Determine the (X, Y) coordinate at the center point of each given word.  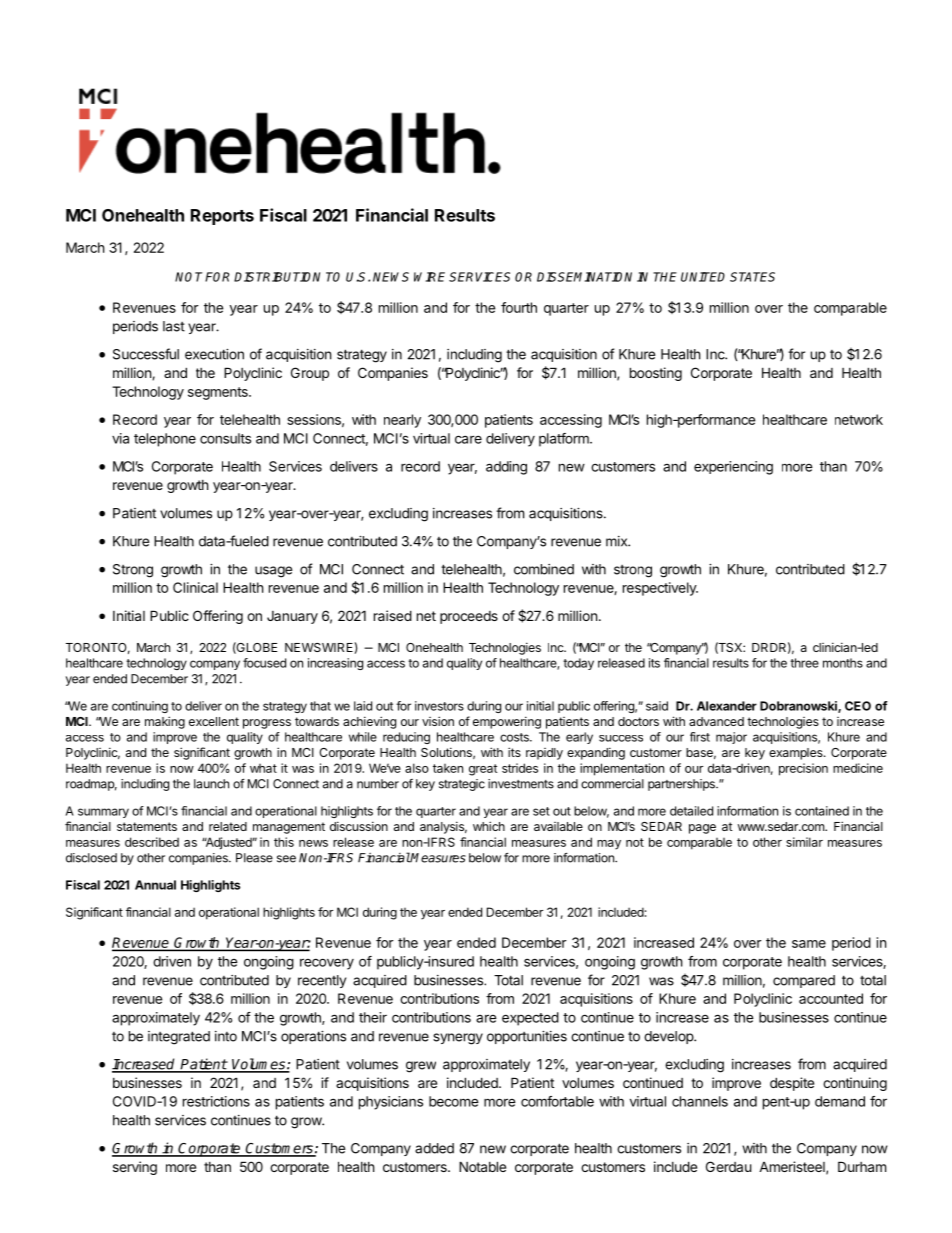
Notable (482, 1166)
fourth (519, 307)
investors (439, 706)
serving (135, 1168)
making (165, 722)
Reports (222, 217)
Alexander (727, 706)
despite (792, 1084)
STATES (752, 277)
